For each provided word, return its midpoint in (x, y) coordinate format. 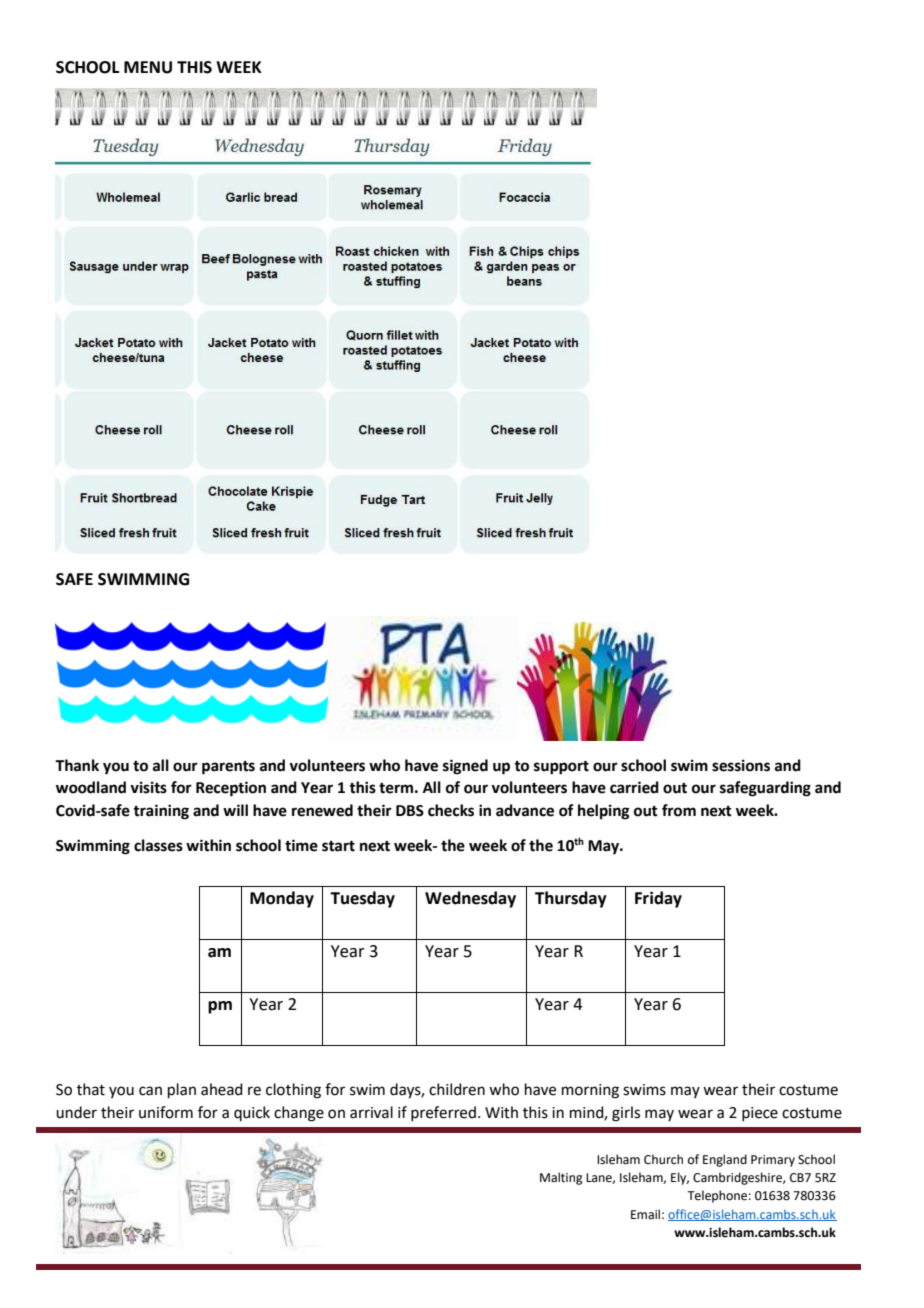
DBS (410, 811)
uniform (166, 1112)
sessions (741, 765)
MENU (148, 67)
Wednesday (470, 899)
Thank (77, 765)
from (679, 810)
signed (465, 767)
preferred (443, 1113)
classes (158, 845)
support (561, 768)
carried (634, 787)
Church (663, 1159)
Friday (658, 899)
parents (228, 768)
